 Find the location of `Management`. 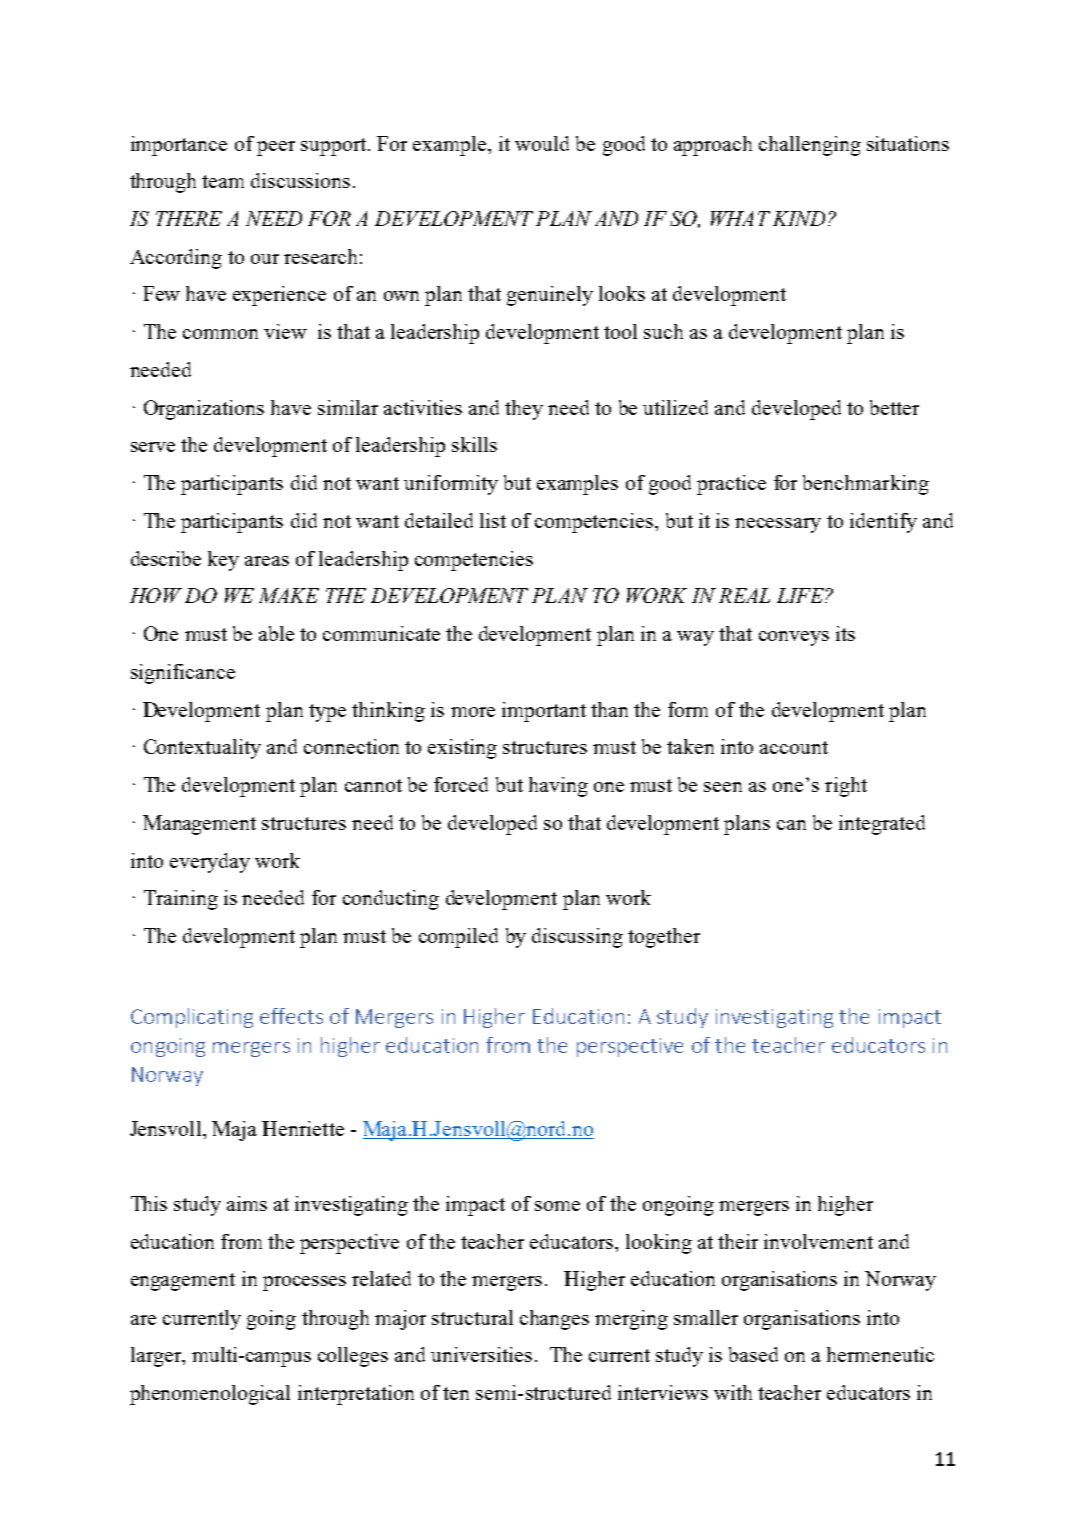

Management is located at coordinates (199, 825).
